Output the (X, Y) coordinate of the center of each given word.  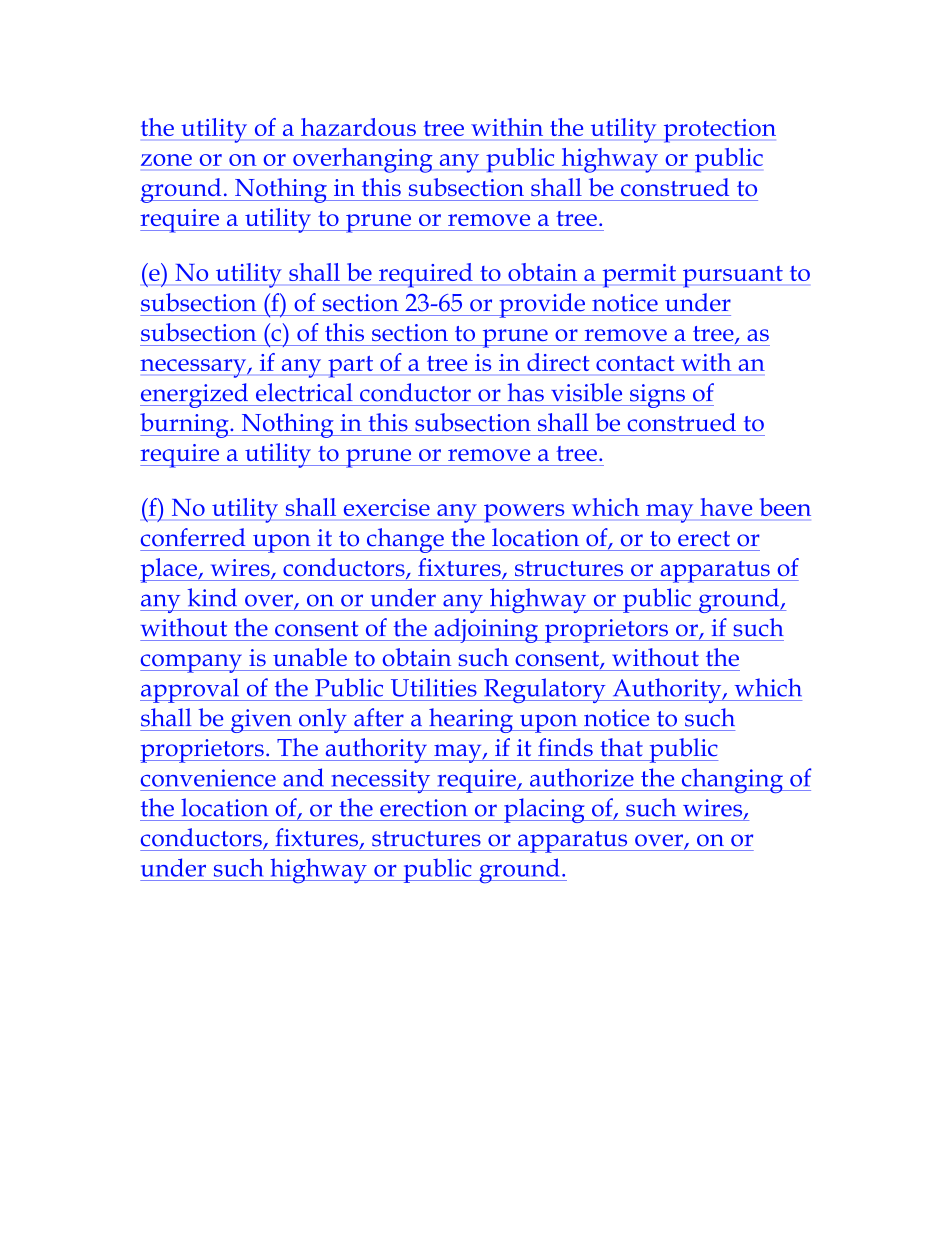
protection (720, 131)
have (726, 507)
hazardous (358, 127)
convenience (208, 778)
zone (166, 160)
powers (524, 513)
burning (185, 425)
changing (732, 780)
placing (544, 810)
